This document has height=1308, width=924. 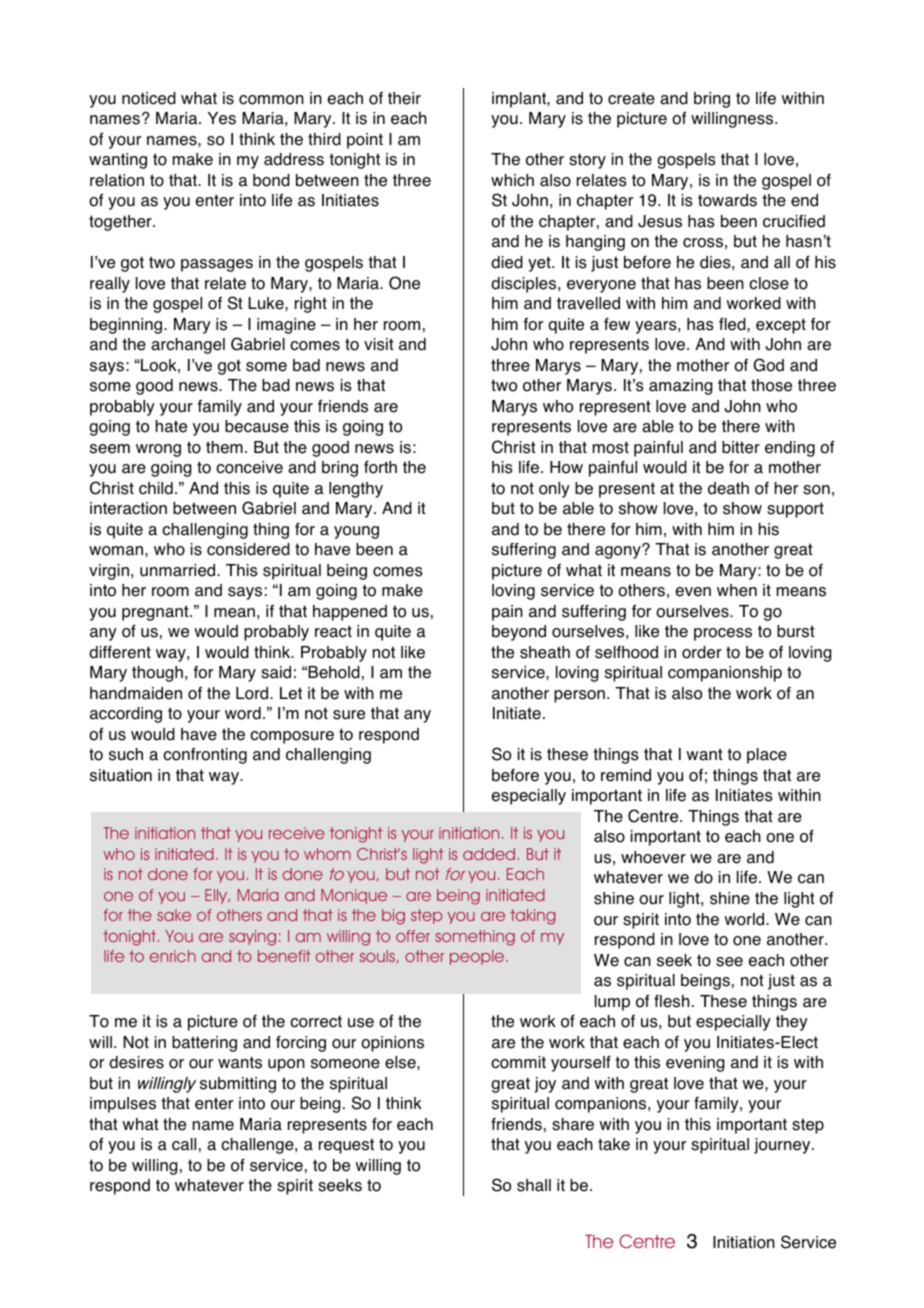 What do you see at coordinates (746, 919) in the document?
I see `world` at bounding box center [746, 919].
